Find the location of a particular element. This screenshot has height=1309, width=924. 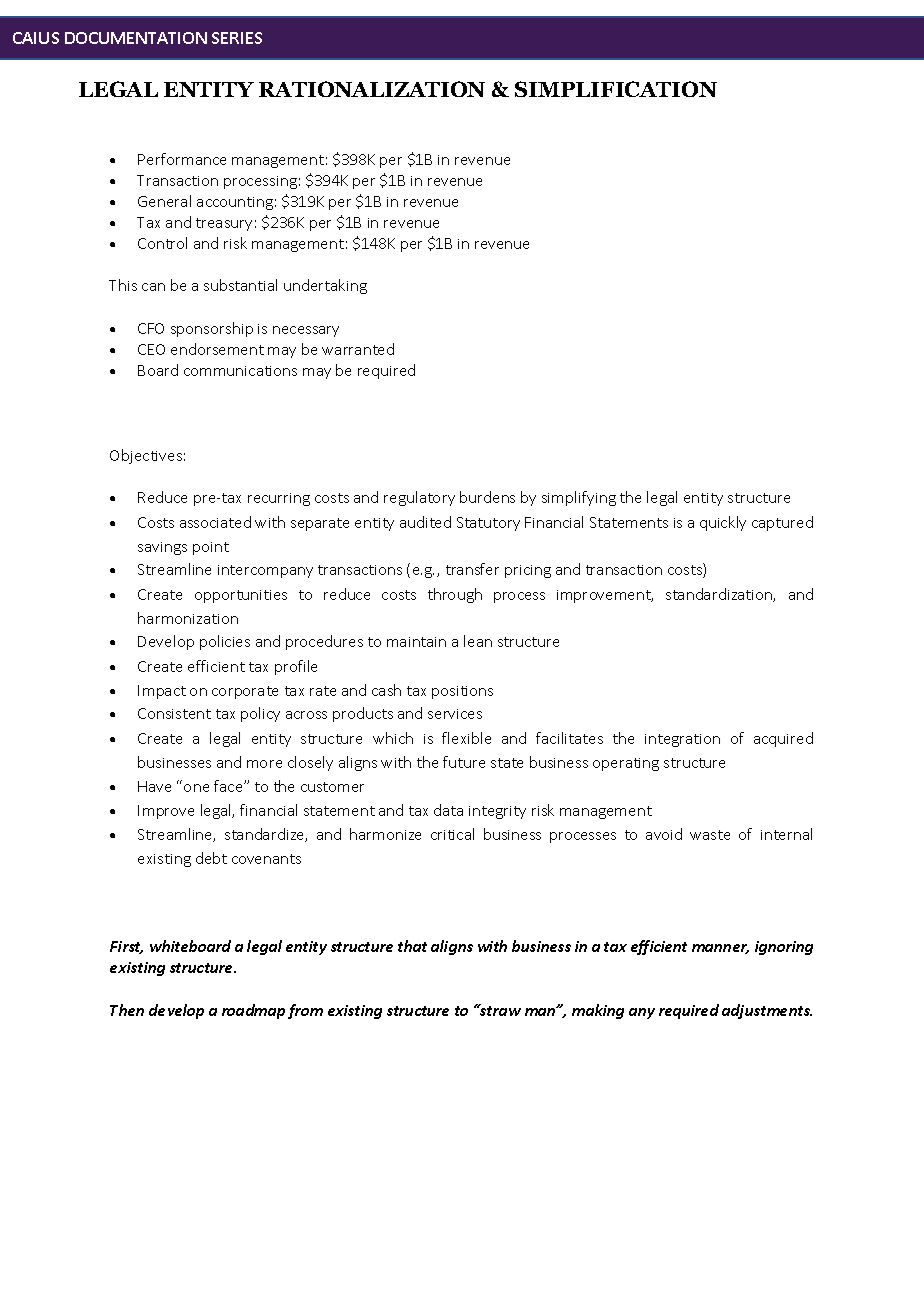

roadmap is located at coordinates (253, 1011).
